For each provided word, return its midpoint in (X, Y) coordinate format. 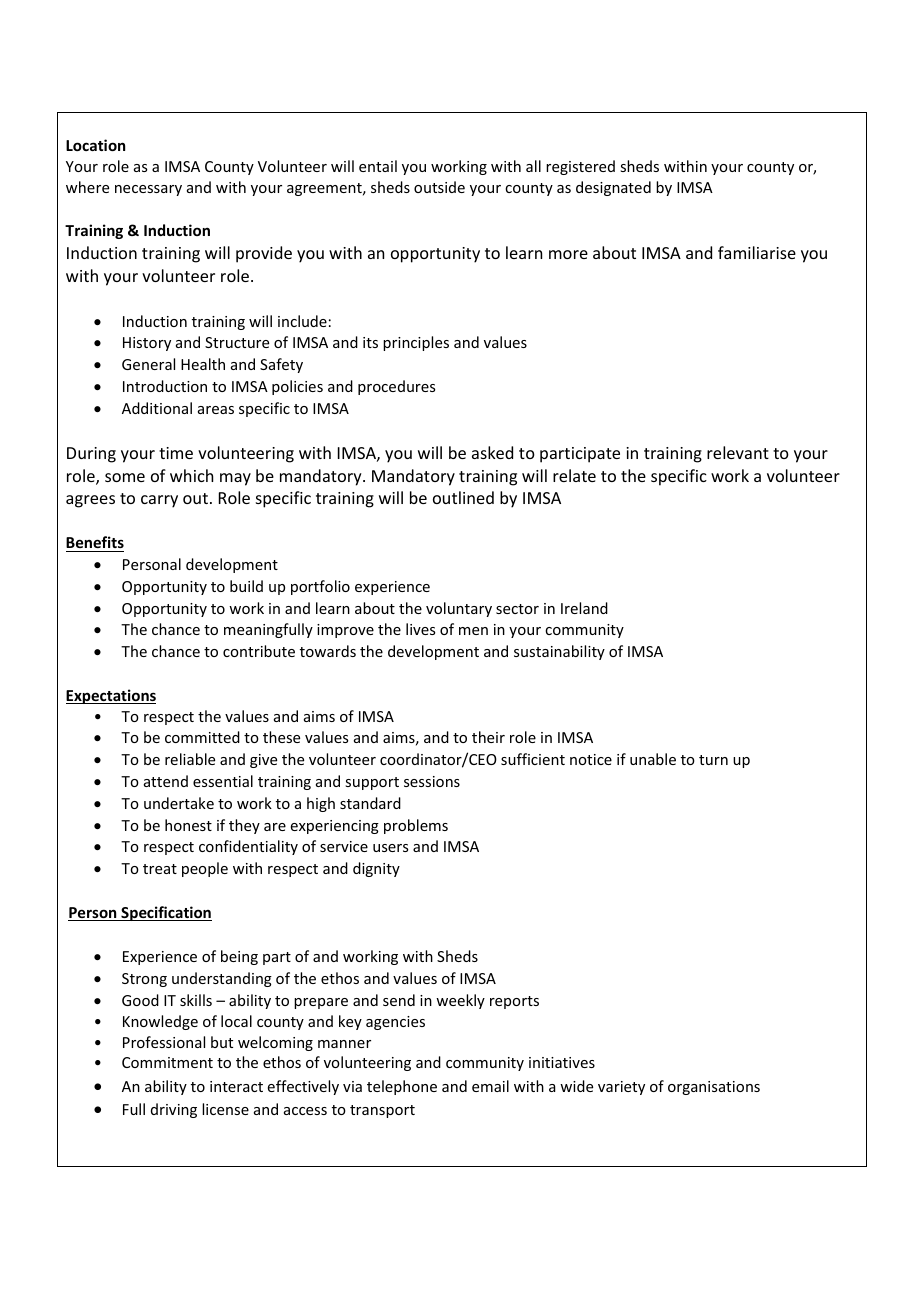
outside (439, 187)
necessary (148, 190)
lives (420, 629)
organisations (714, 1088)
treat (160, 869)
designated (613, 188)
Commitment (167, 1062)
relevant (738, 452)
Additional (157, 408)
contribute (259, 651)
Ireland (584, 608)
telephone (402, 1087)
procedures (396, 387)
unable (653, 759)
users (390, 848)
